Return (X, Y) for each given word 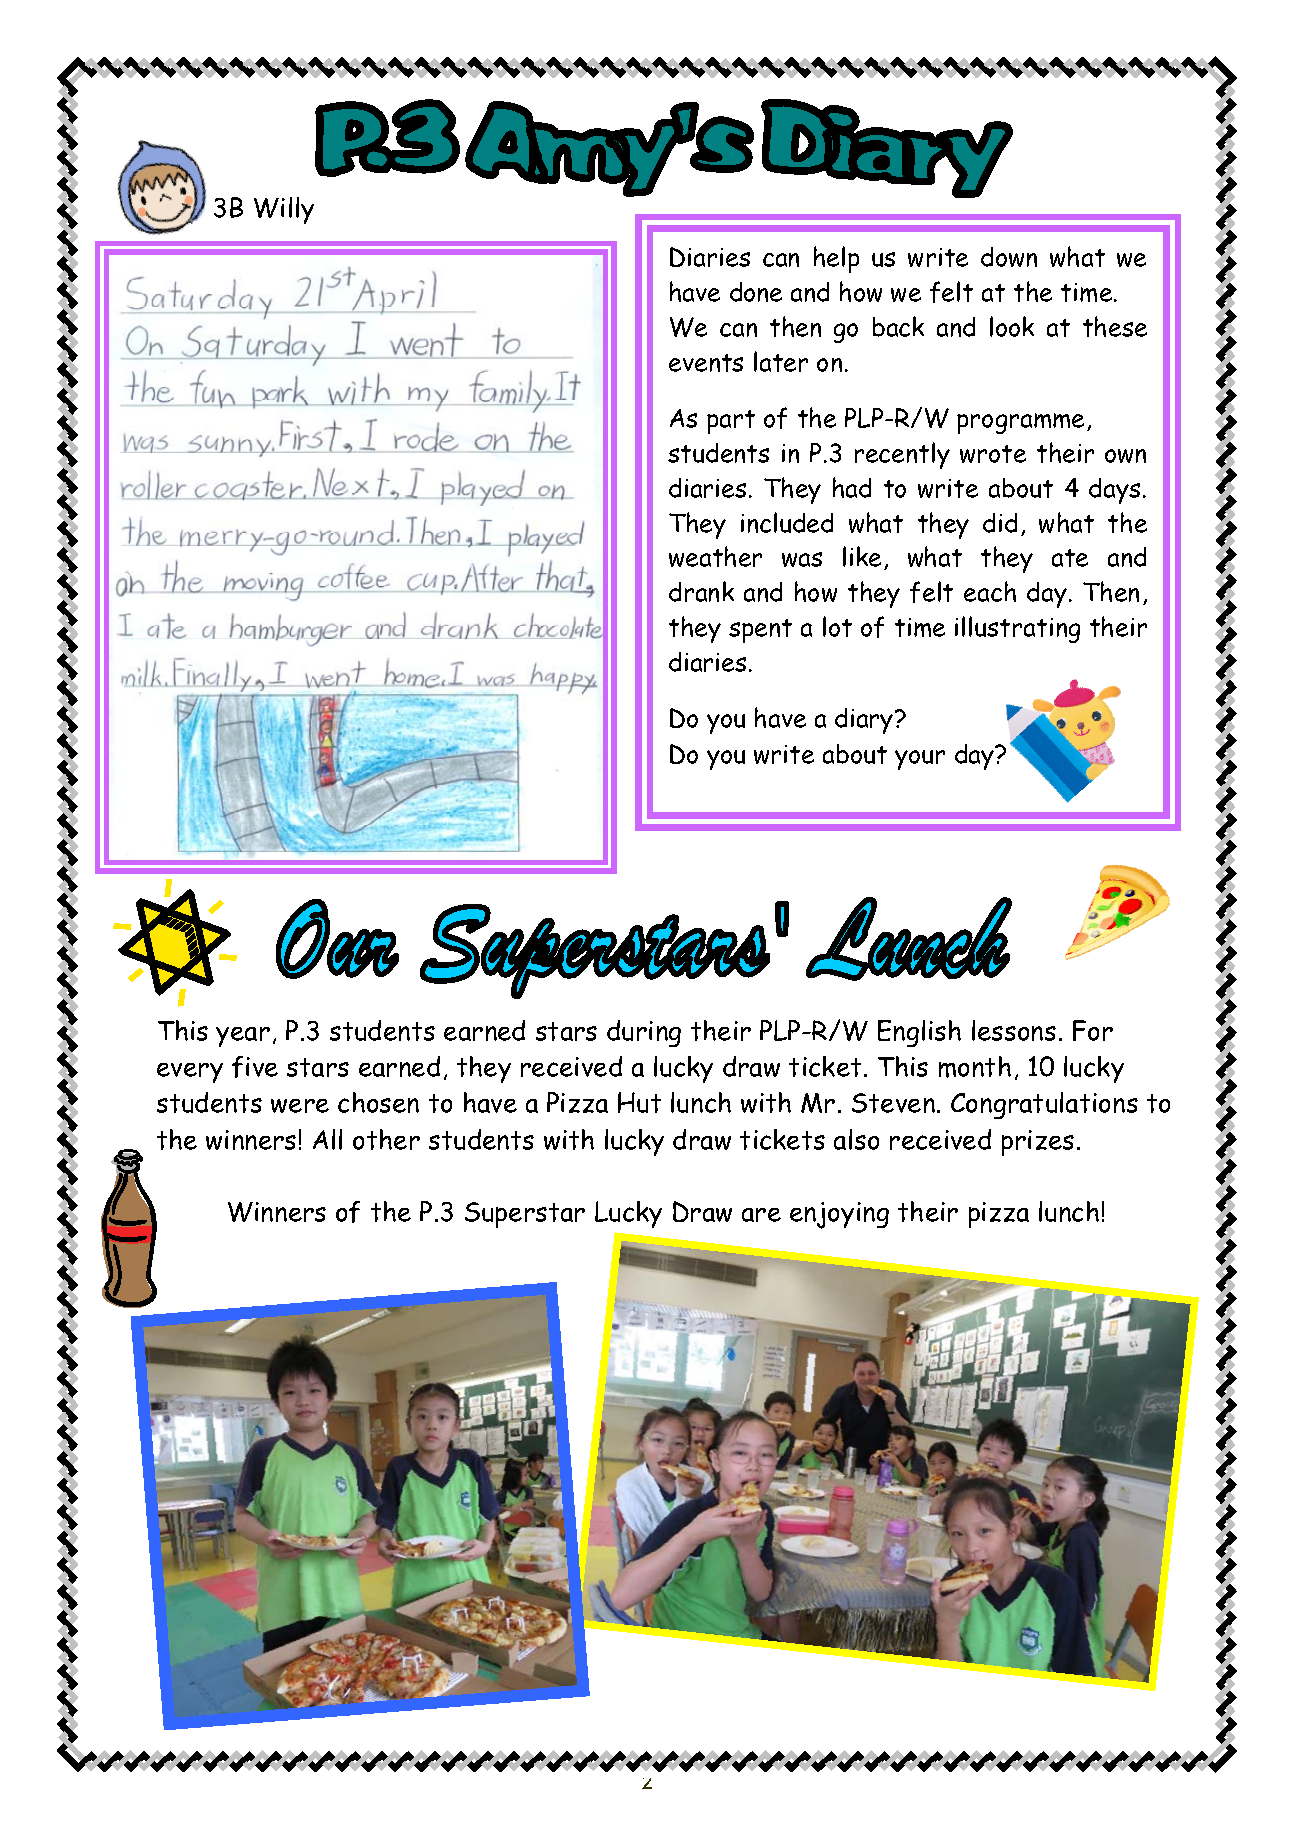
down (1009, 257)
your (920, 760)
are (761, 1215)
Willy (284, 210)
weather (715, 556)
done (756, 292)
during (644, 1033)
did (1000, 523)
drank (701, 591)
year (243, 1037)
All (327, 1139)
